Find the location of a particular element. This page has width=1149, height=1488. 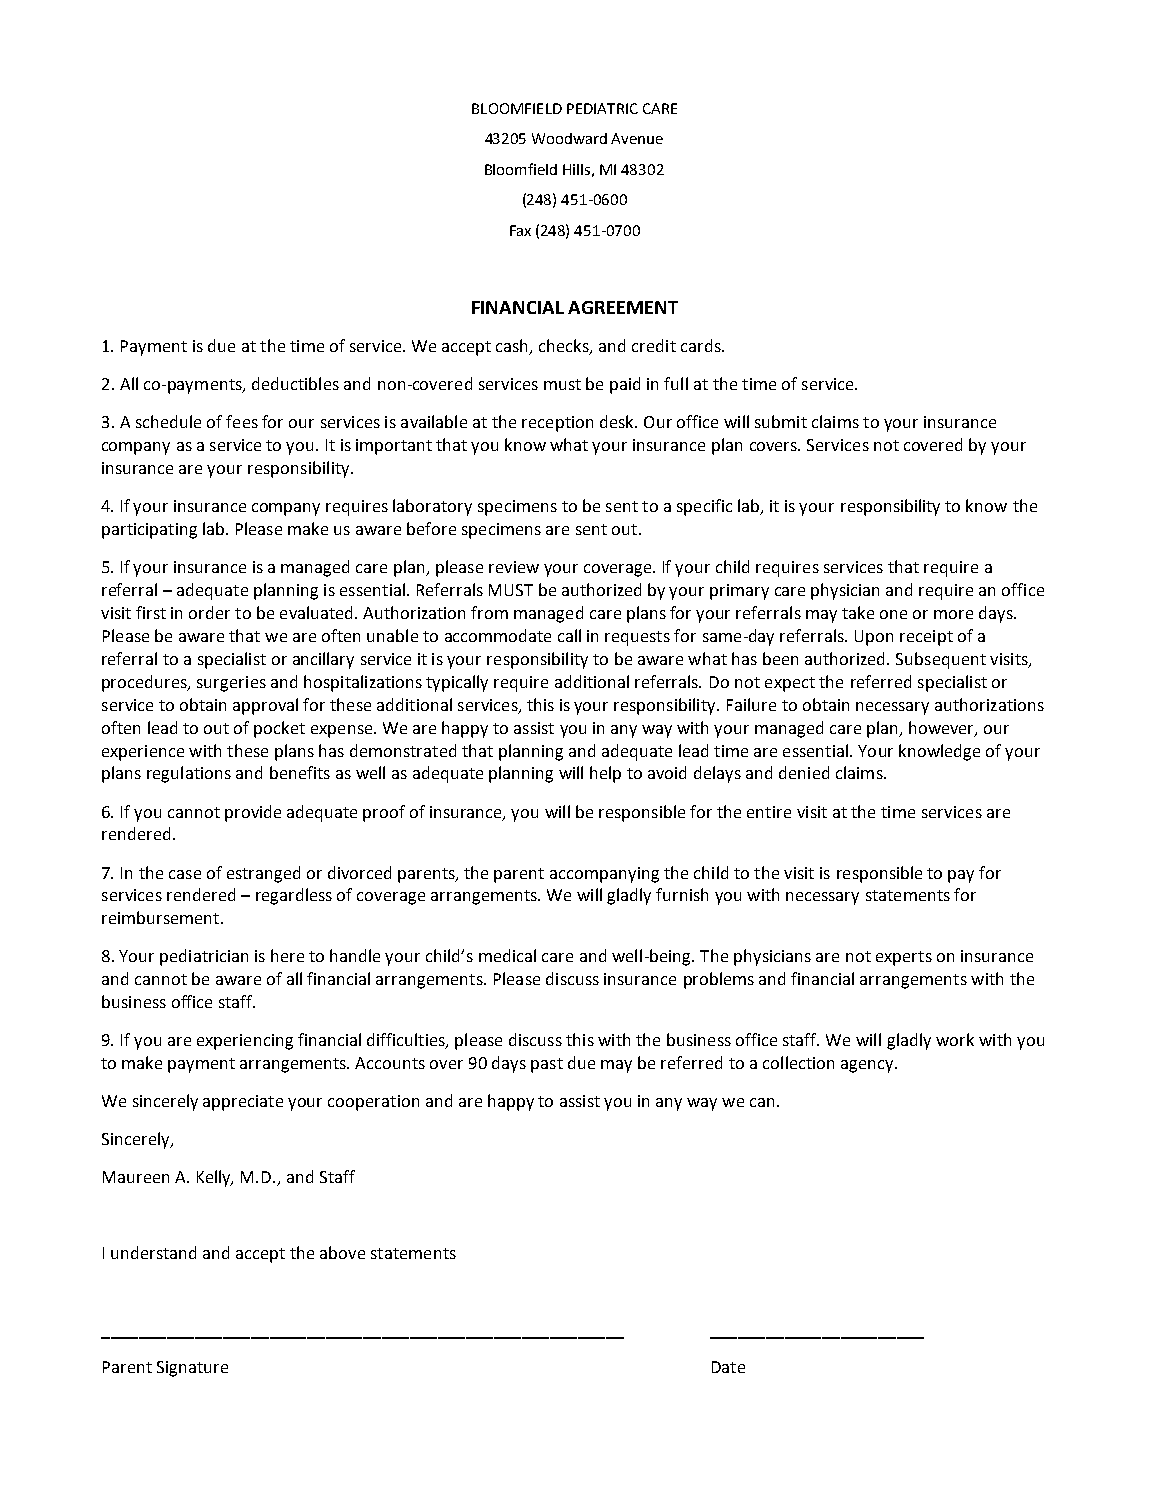

order is located at coordinates (209, 612).
